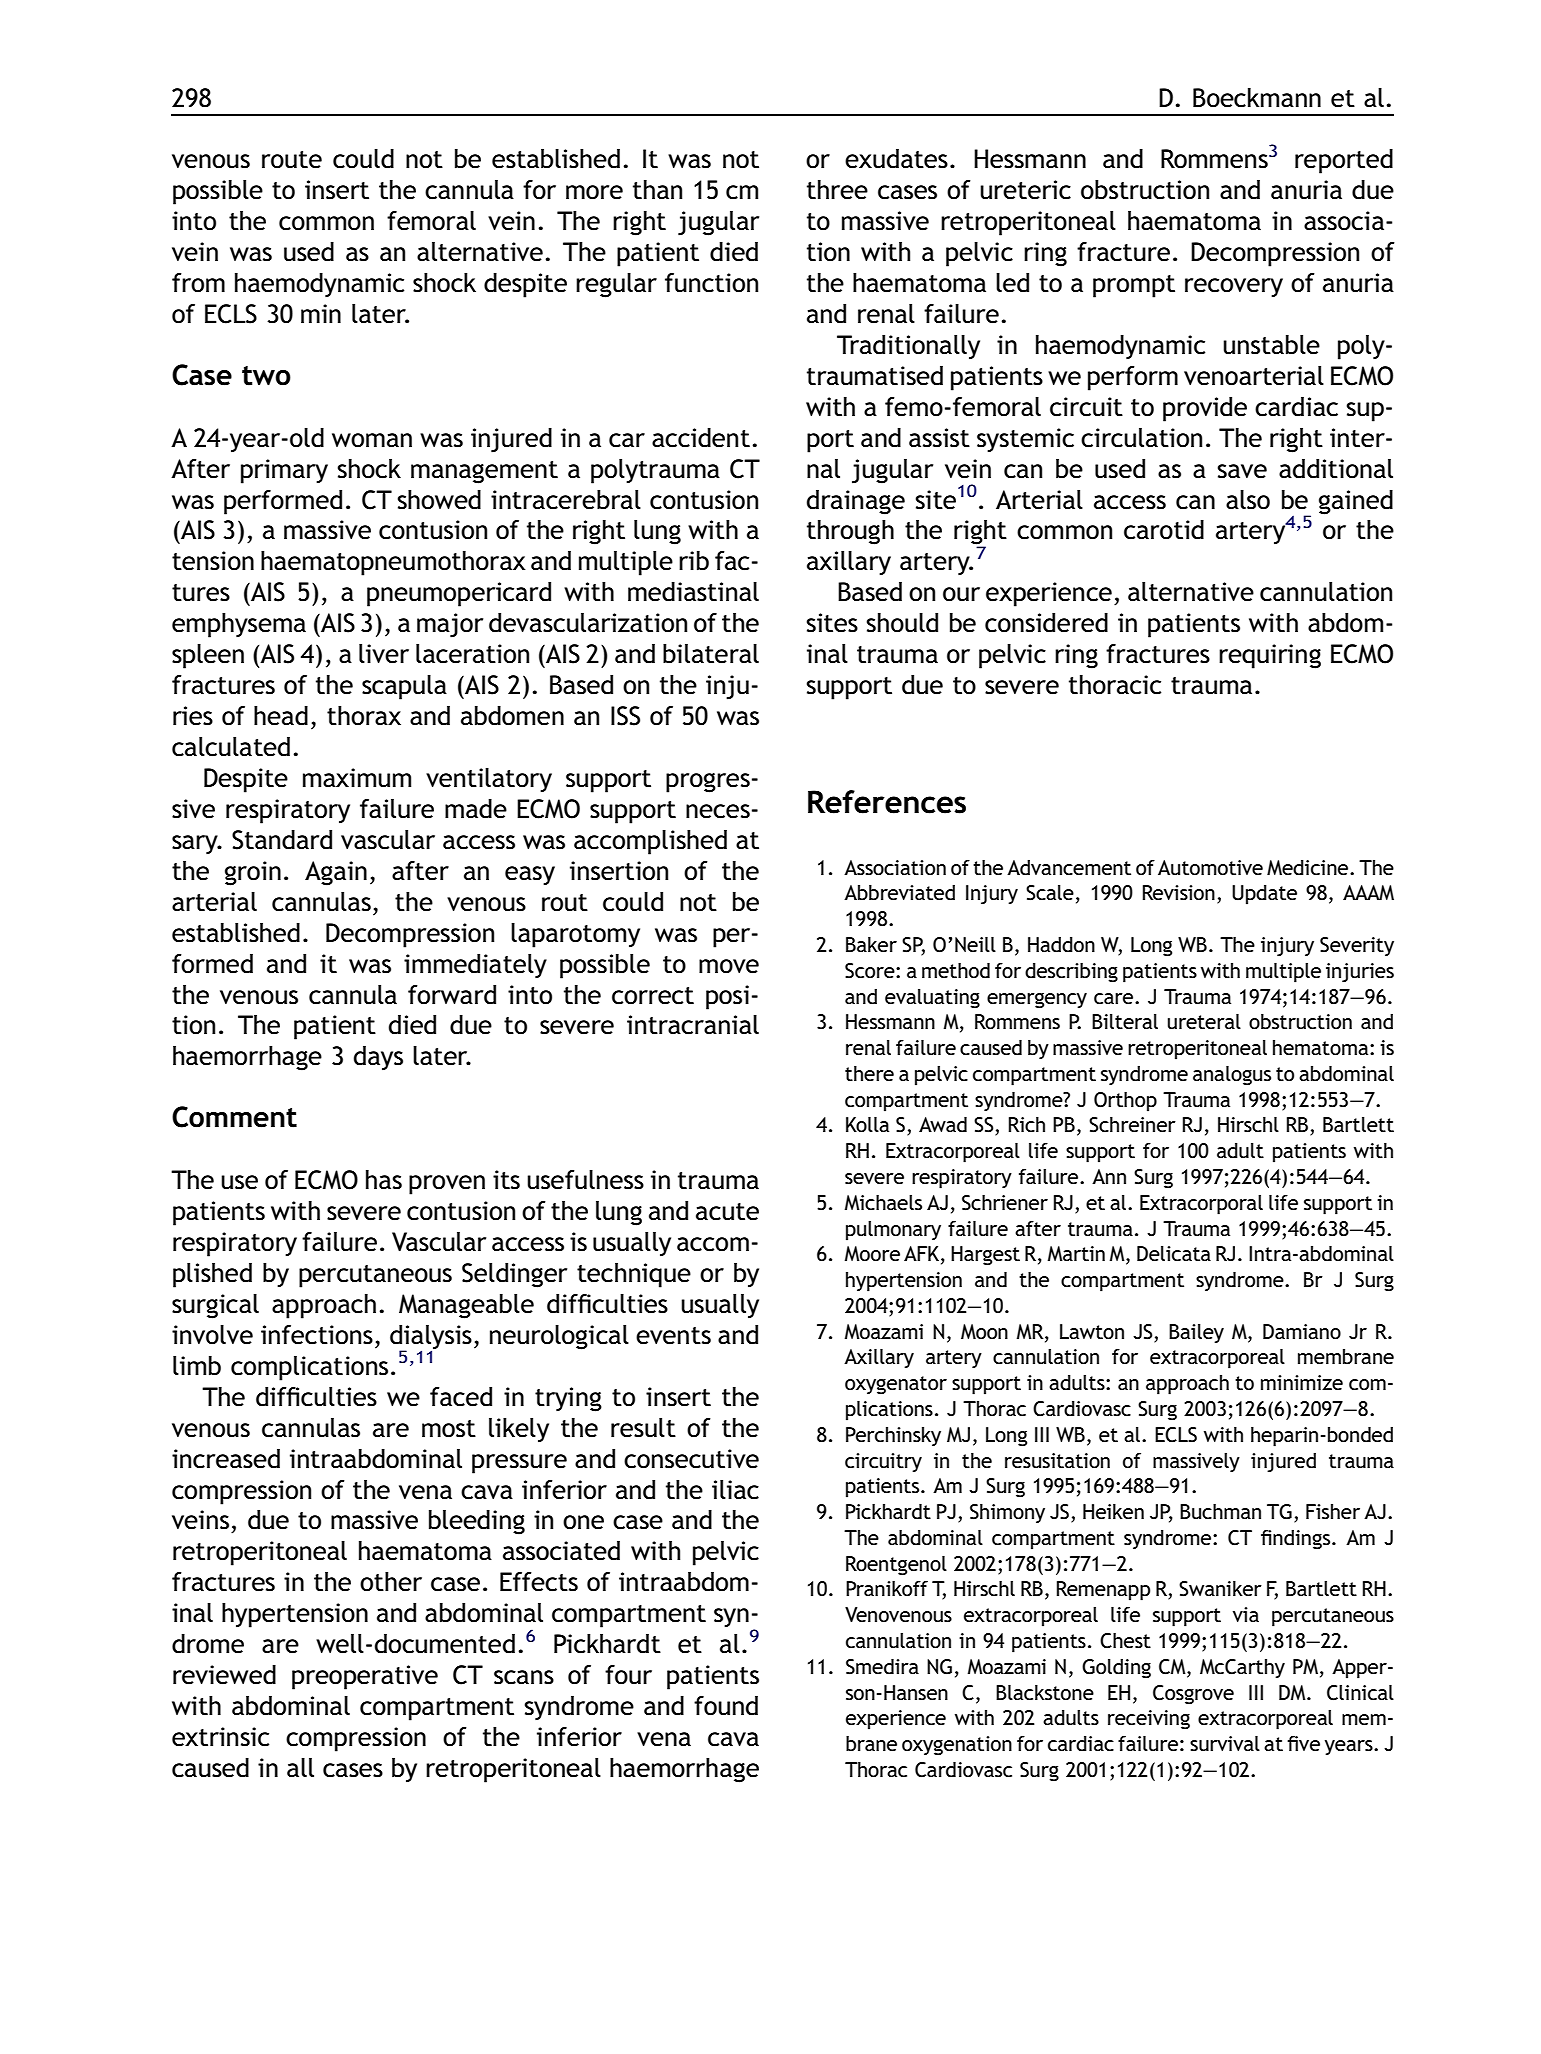 The image size is (1541, 2054). I want to click on found, so click(726, 1706).
